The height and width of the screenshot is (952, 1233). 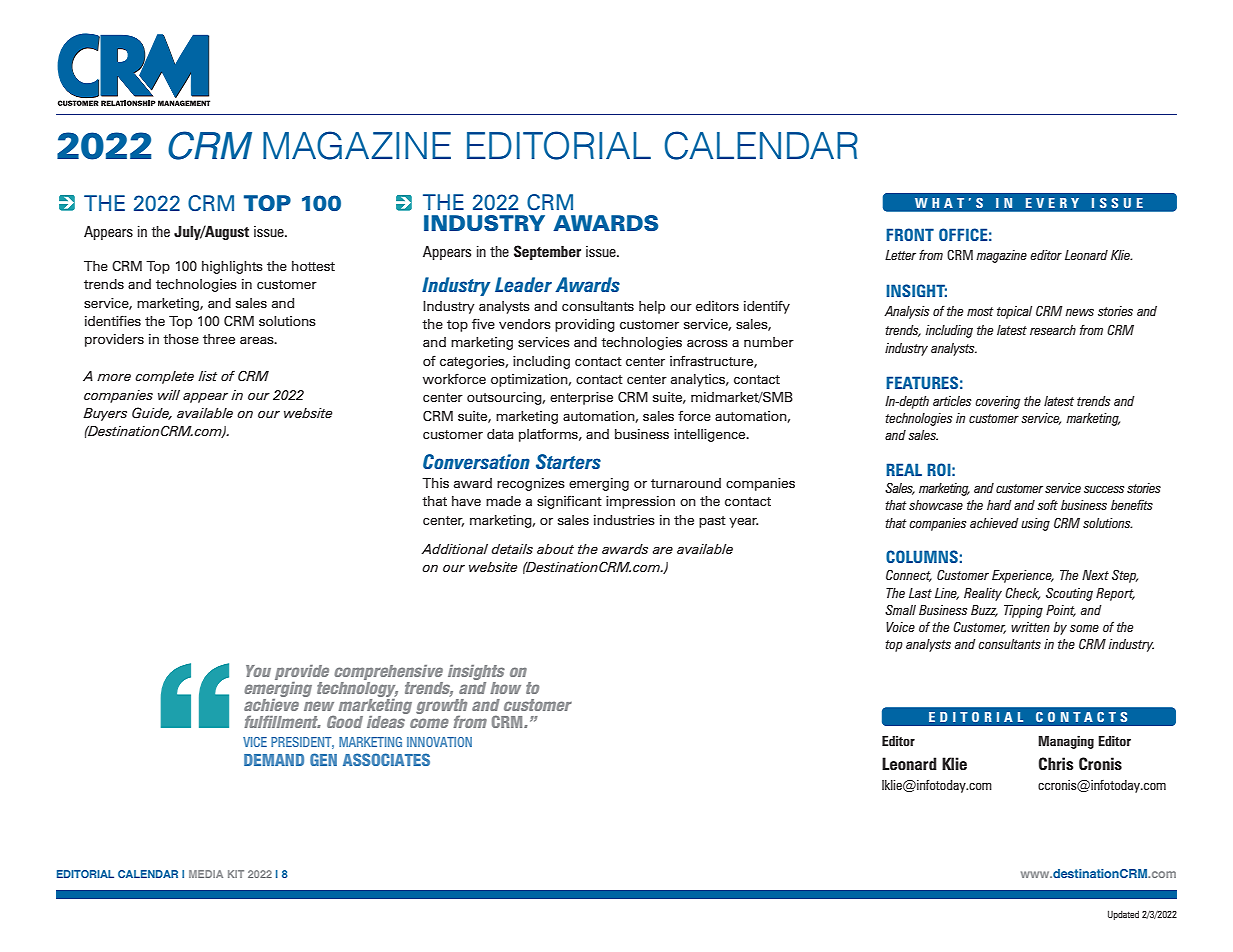 What do you see at coordinates (997, 402) in the screenshot?
I see `covering` at bounding box center [997, 402].
